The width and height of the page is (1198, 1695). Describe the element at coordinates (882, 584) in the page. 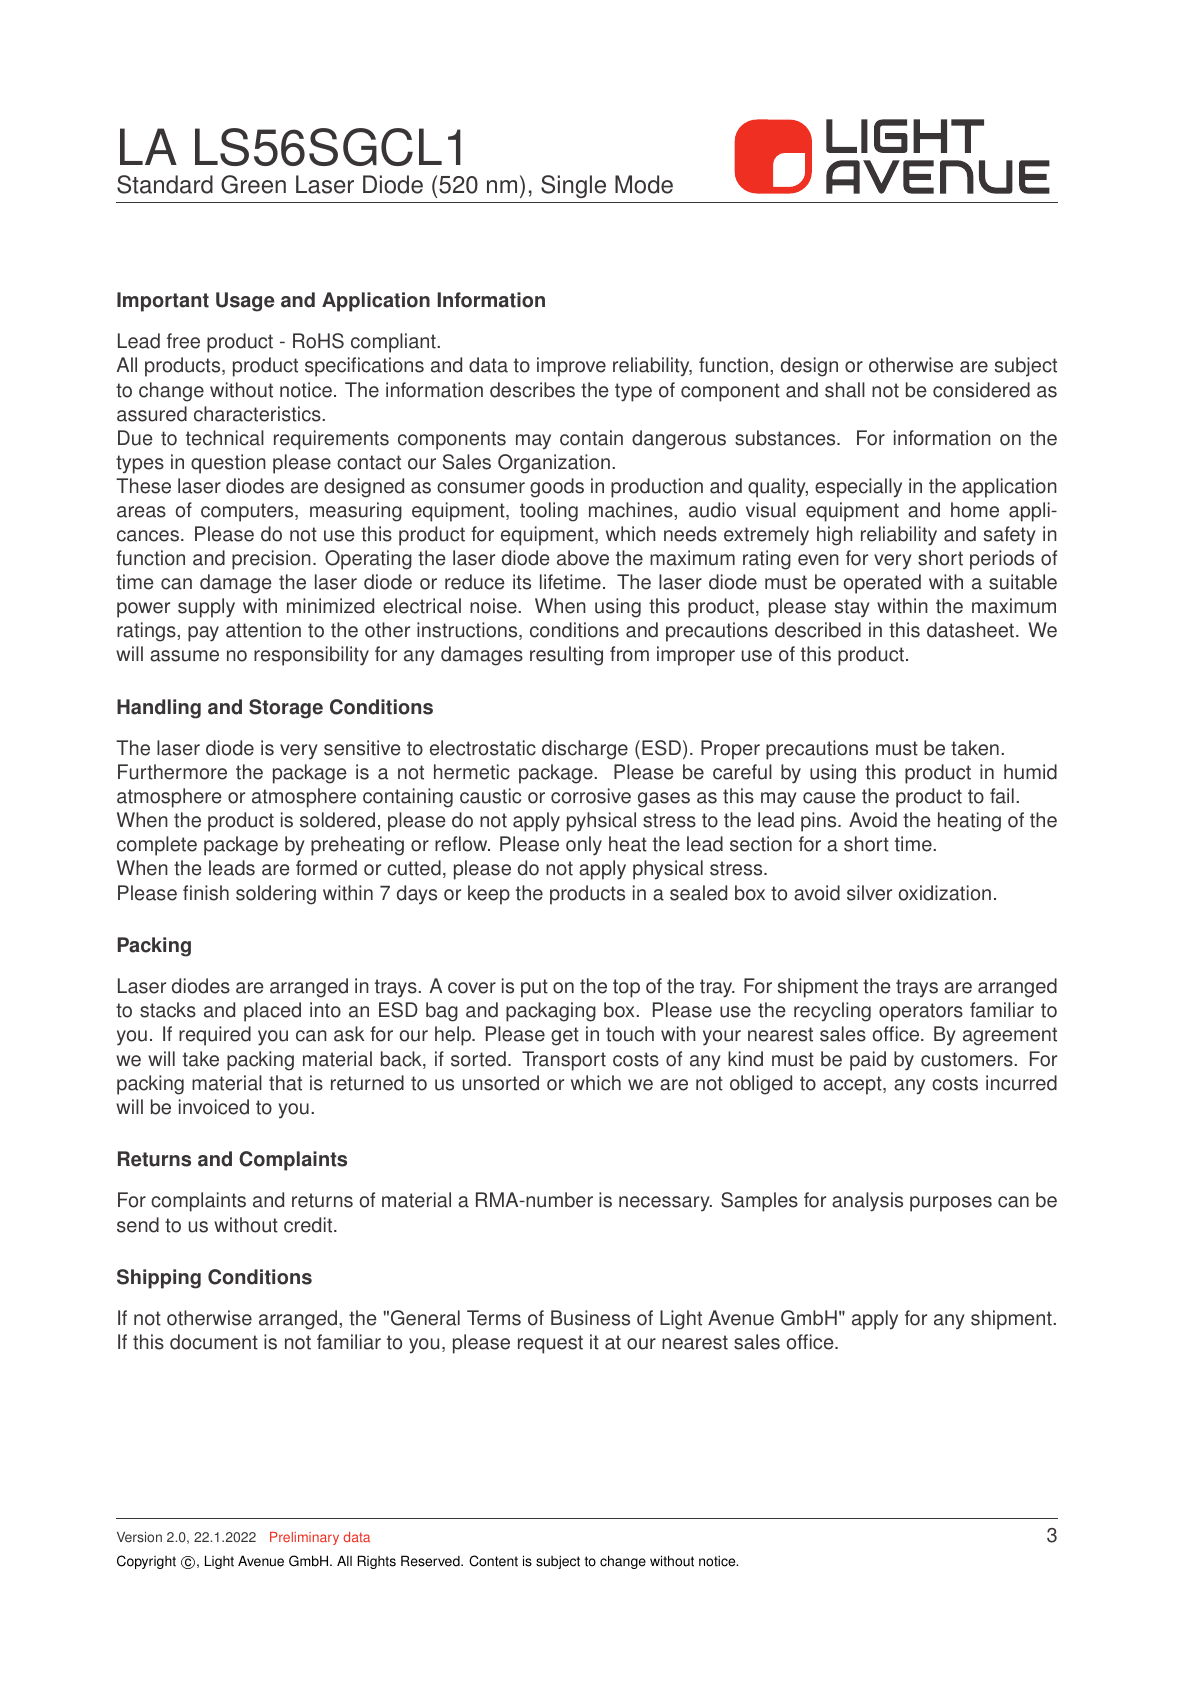

I see `operated` at that location.
